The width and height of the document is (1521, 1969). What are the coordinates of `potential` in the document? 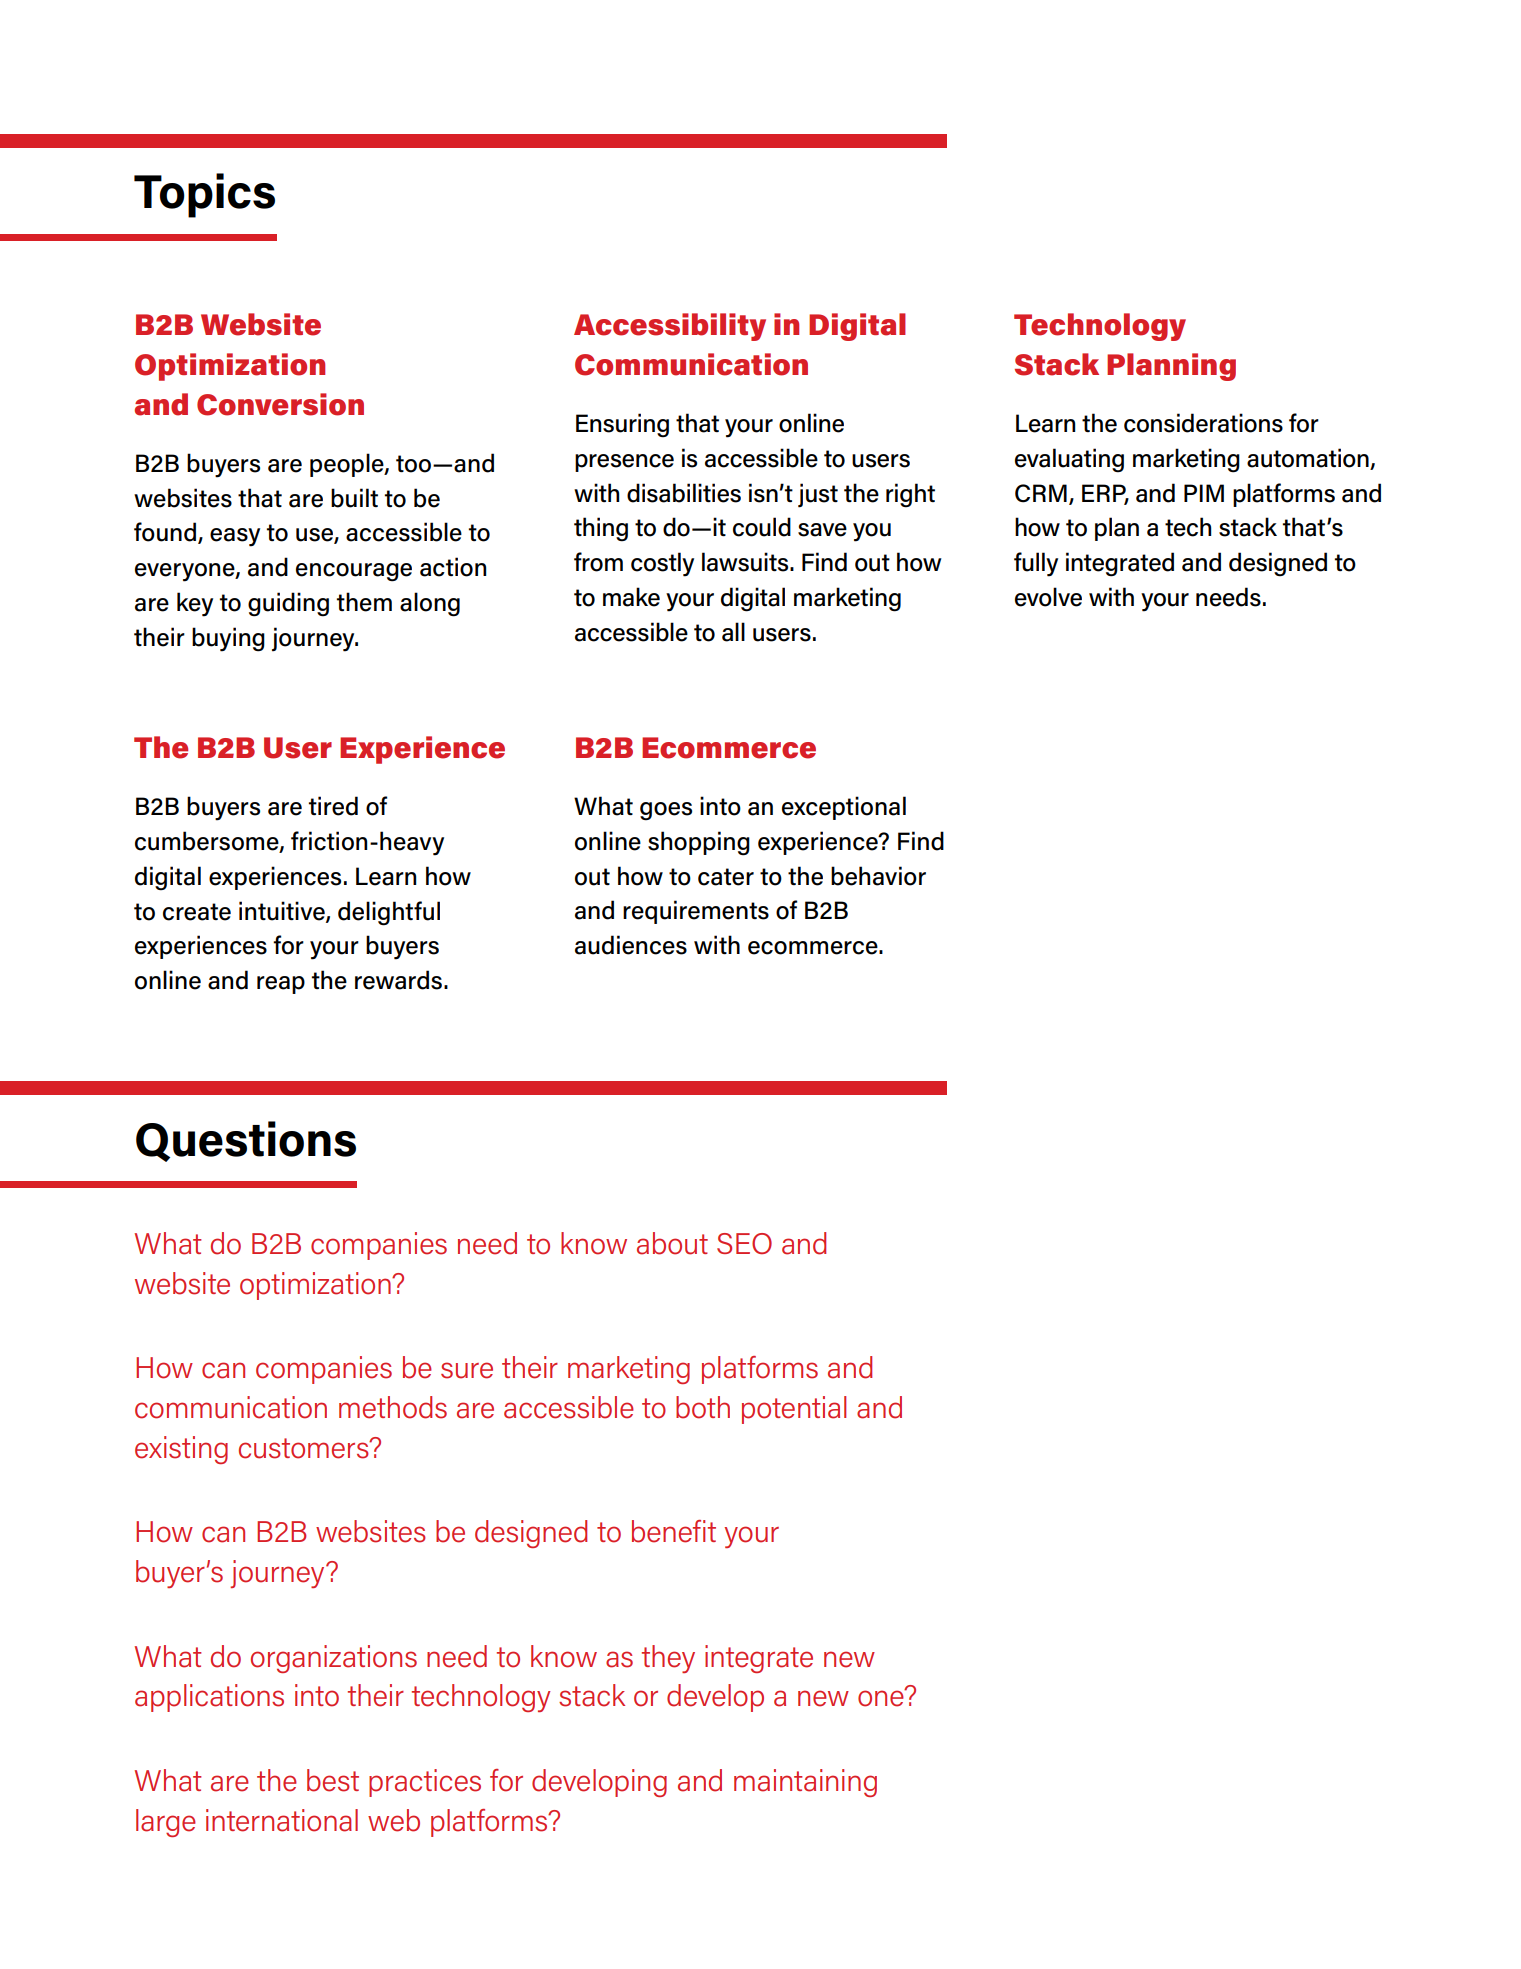 It's located at (794, 1410).
